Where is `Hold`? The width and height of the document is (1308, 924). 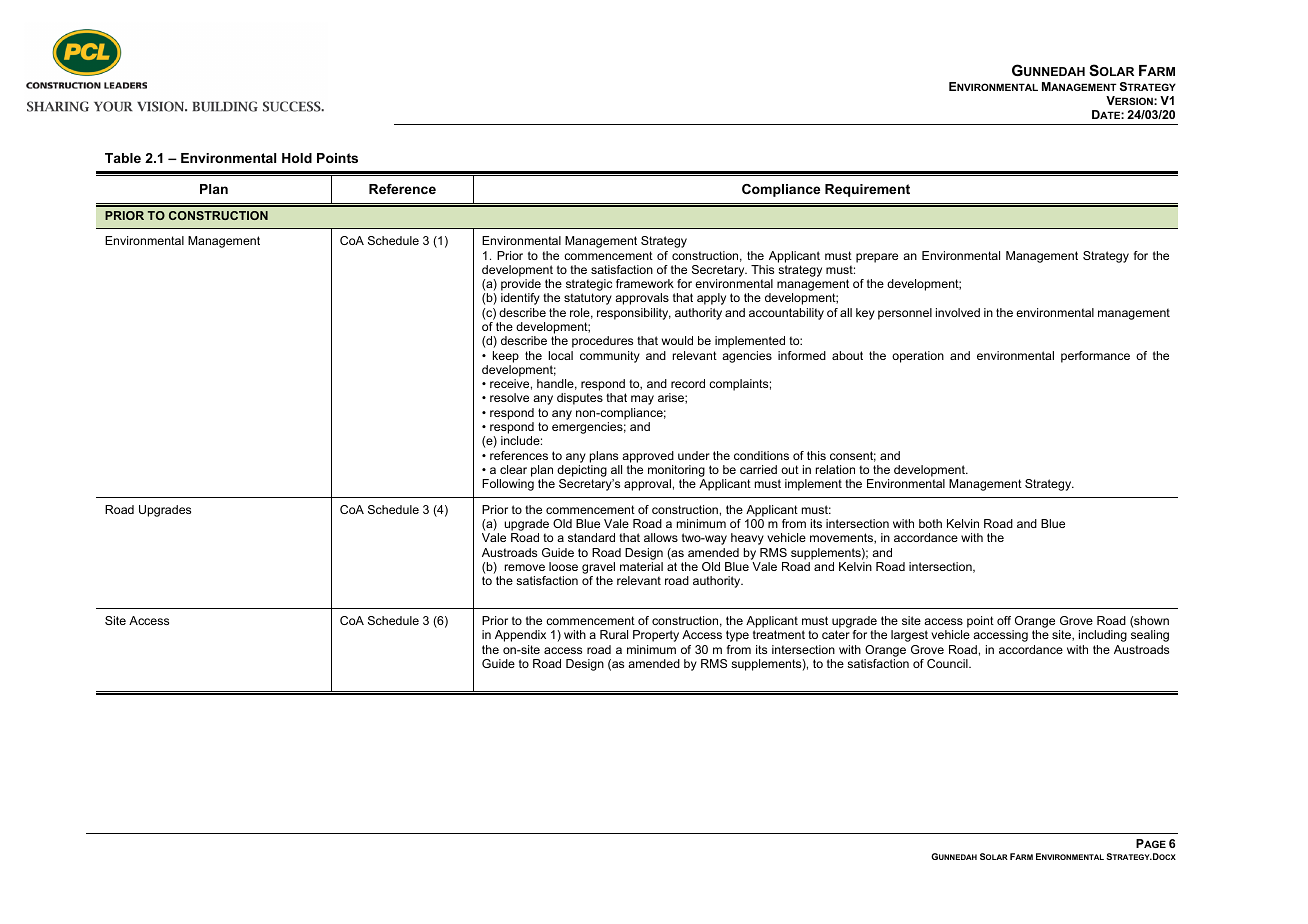 Hold is located at coordinates (297, 158).
